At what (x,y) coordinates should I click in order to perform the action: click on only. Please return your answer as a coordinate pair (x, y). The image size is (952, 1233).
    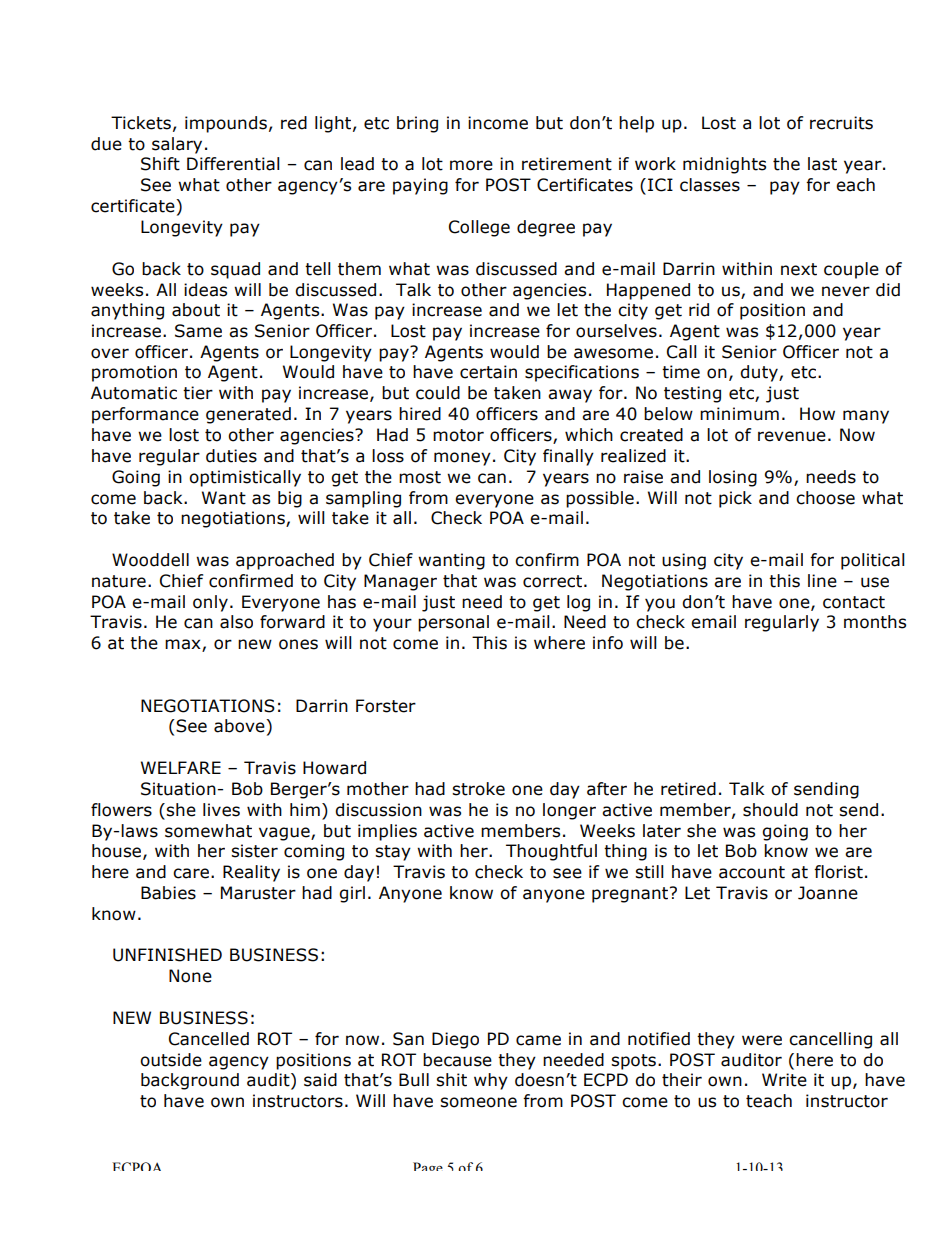
    Looking at the image, I should click on (210, 603).
